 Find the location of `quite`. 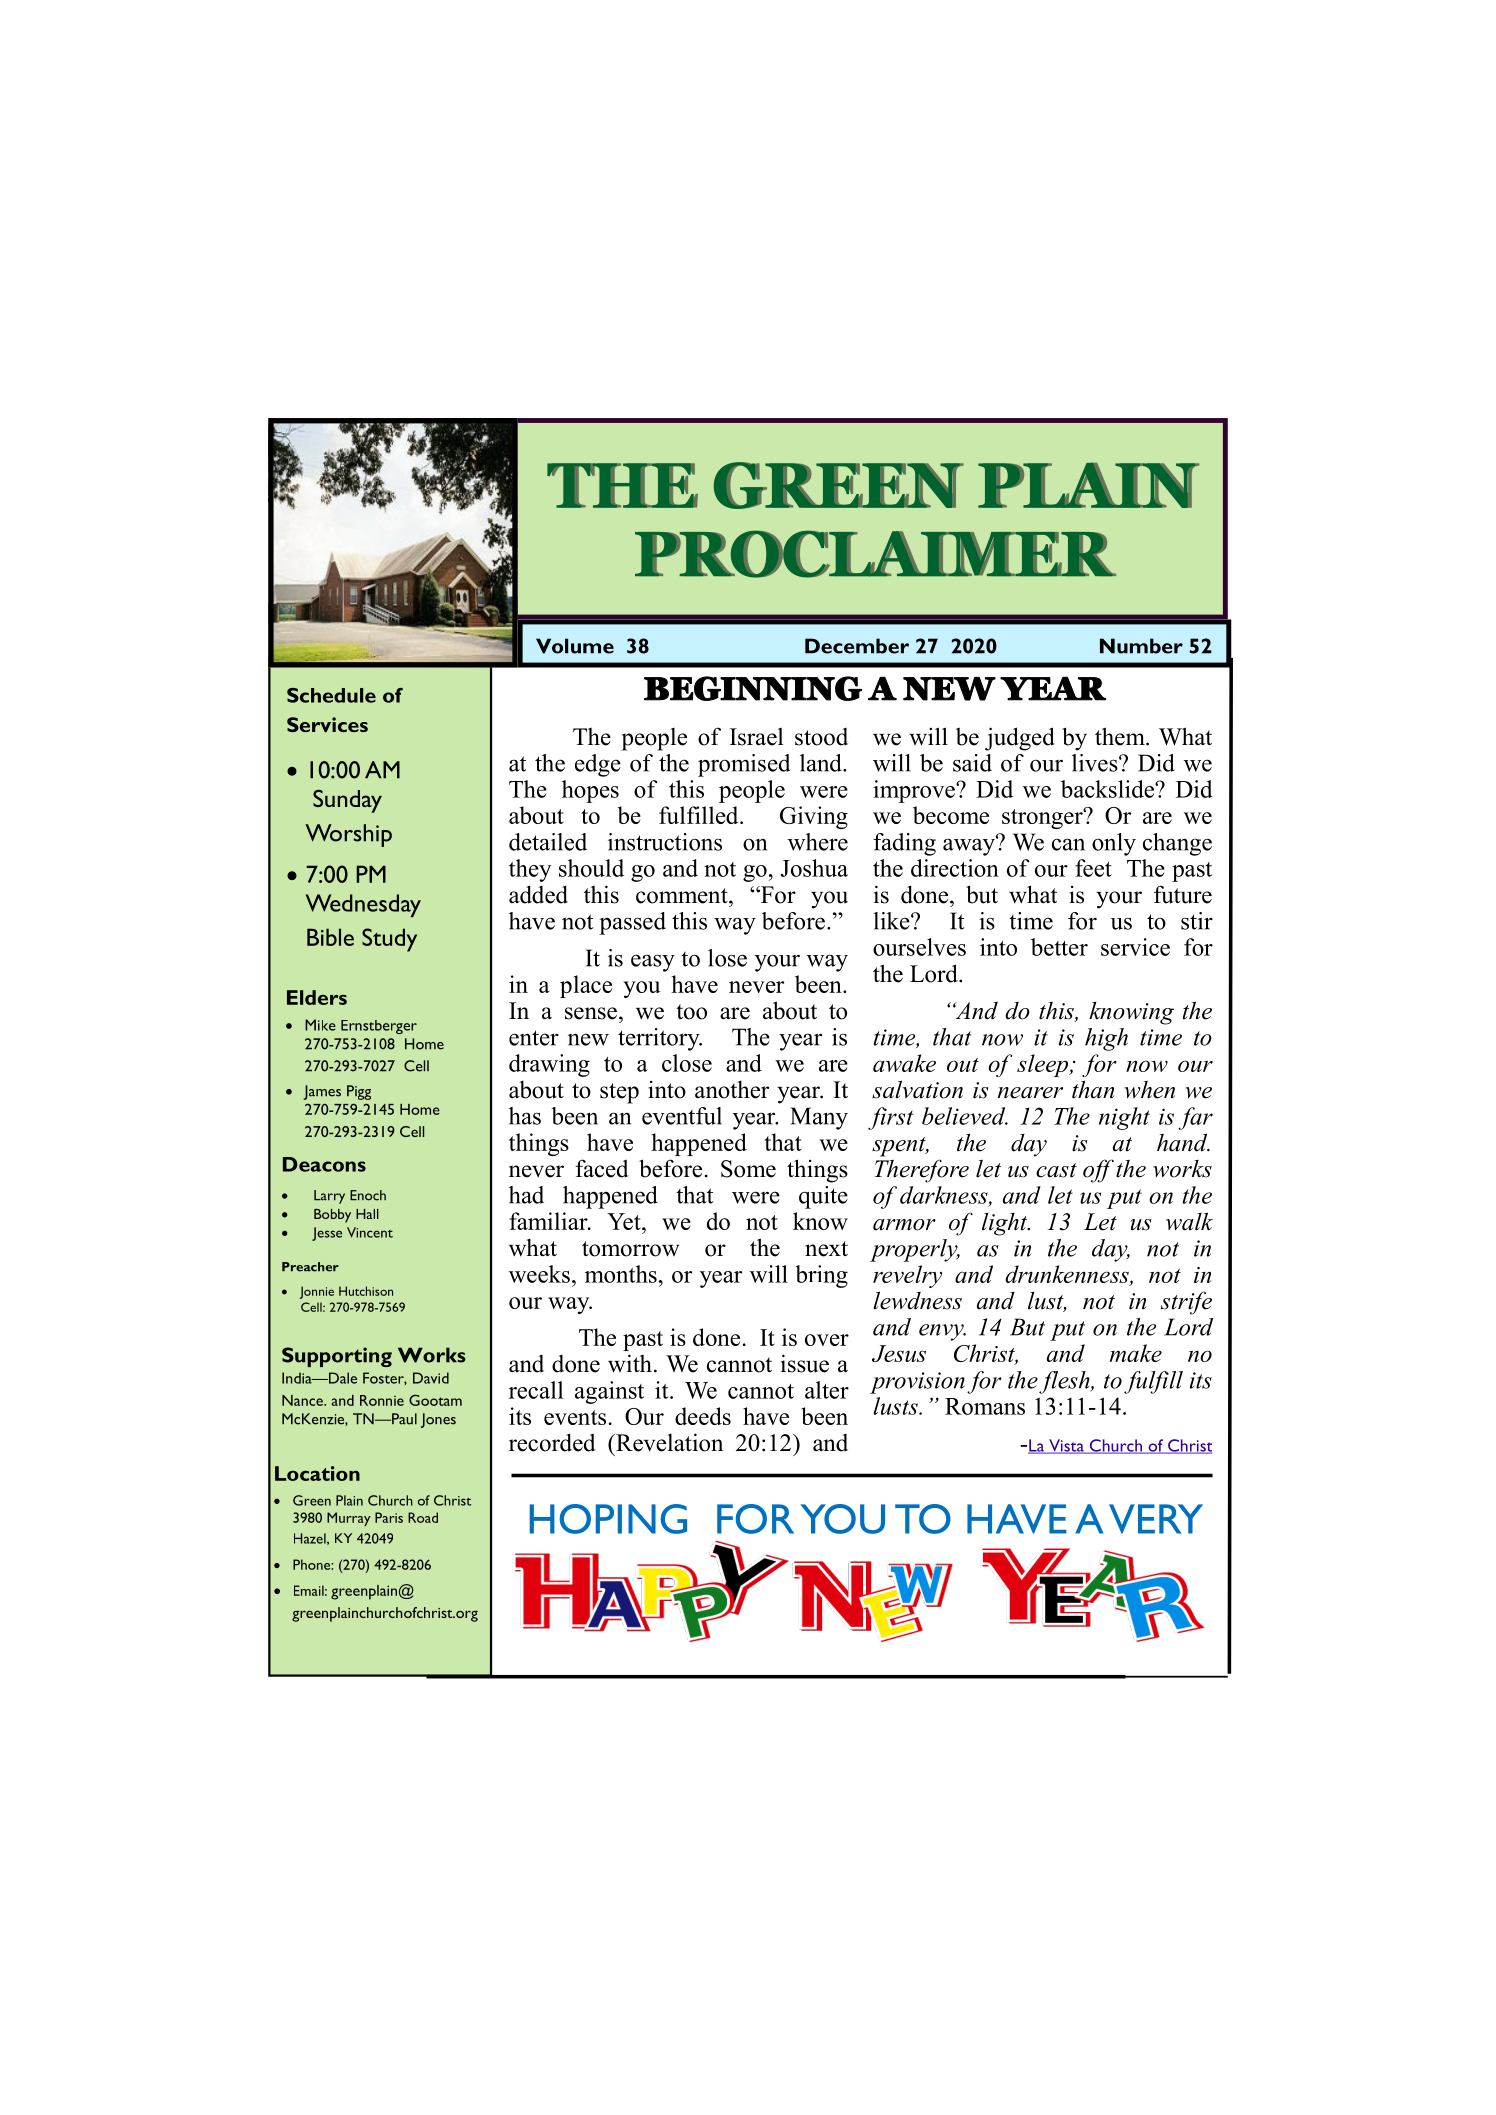

quite is located at coordinates (823, 1197).
